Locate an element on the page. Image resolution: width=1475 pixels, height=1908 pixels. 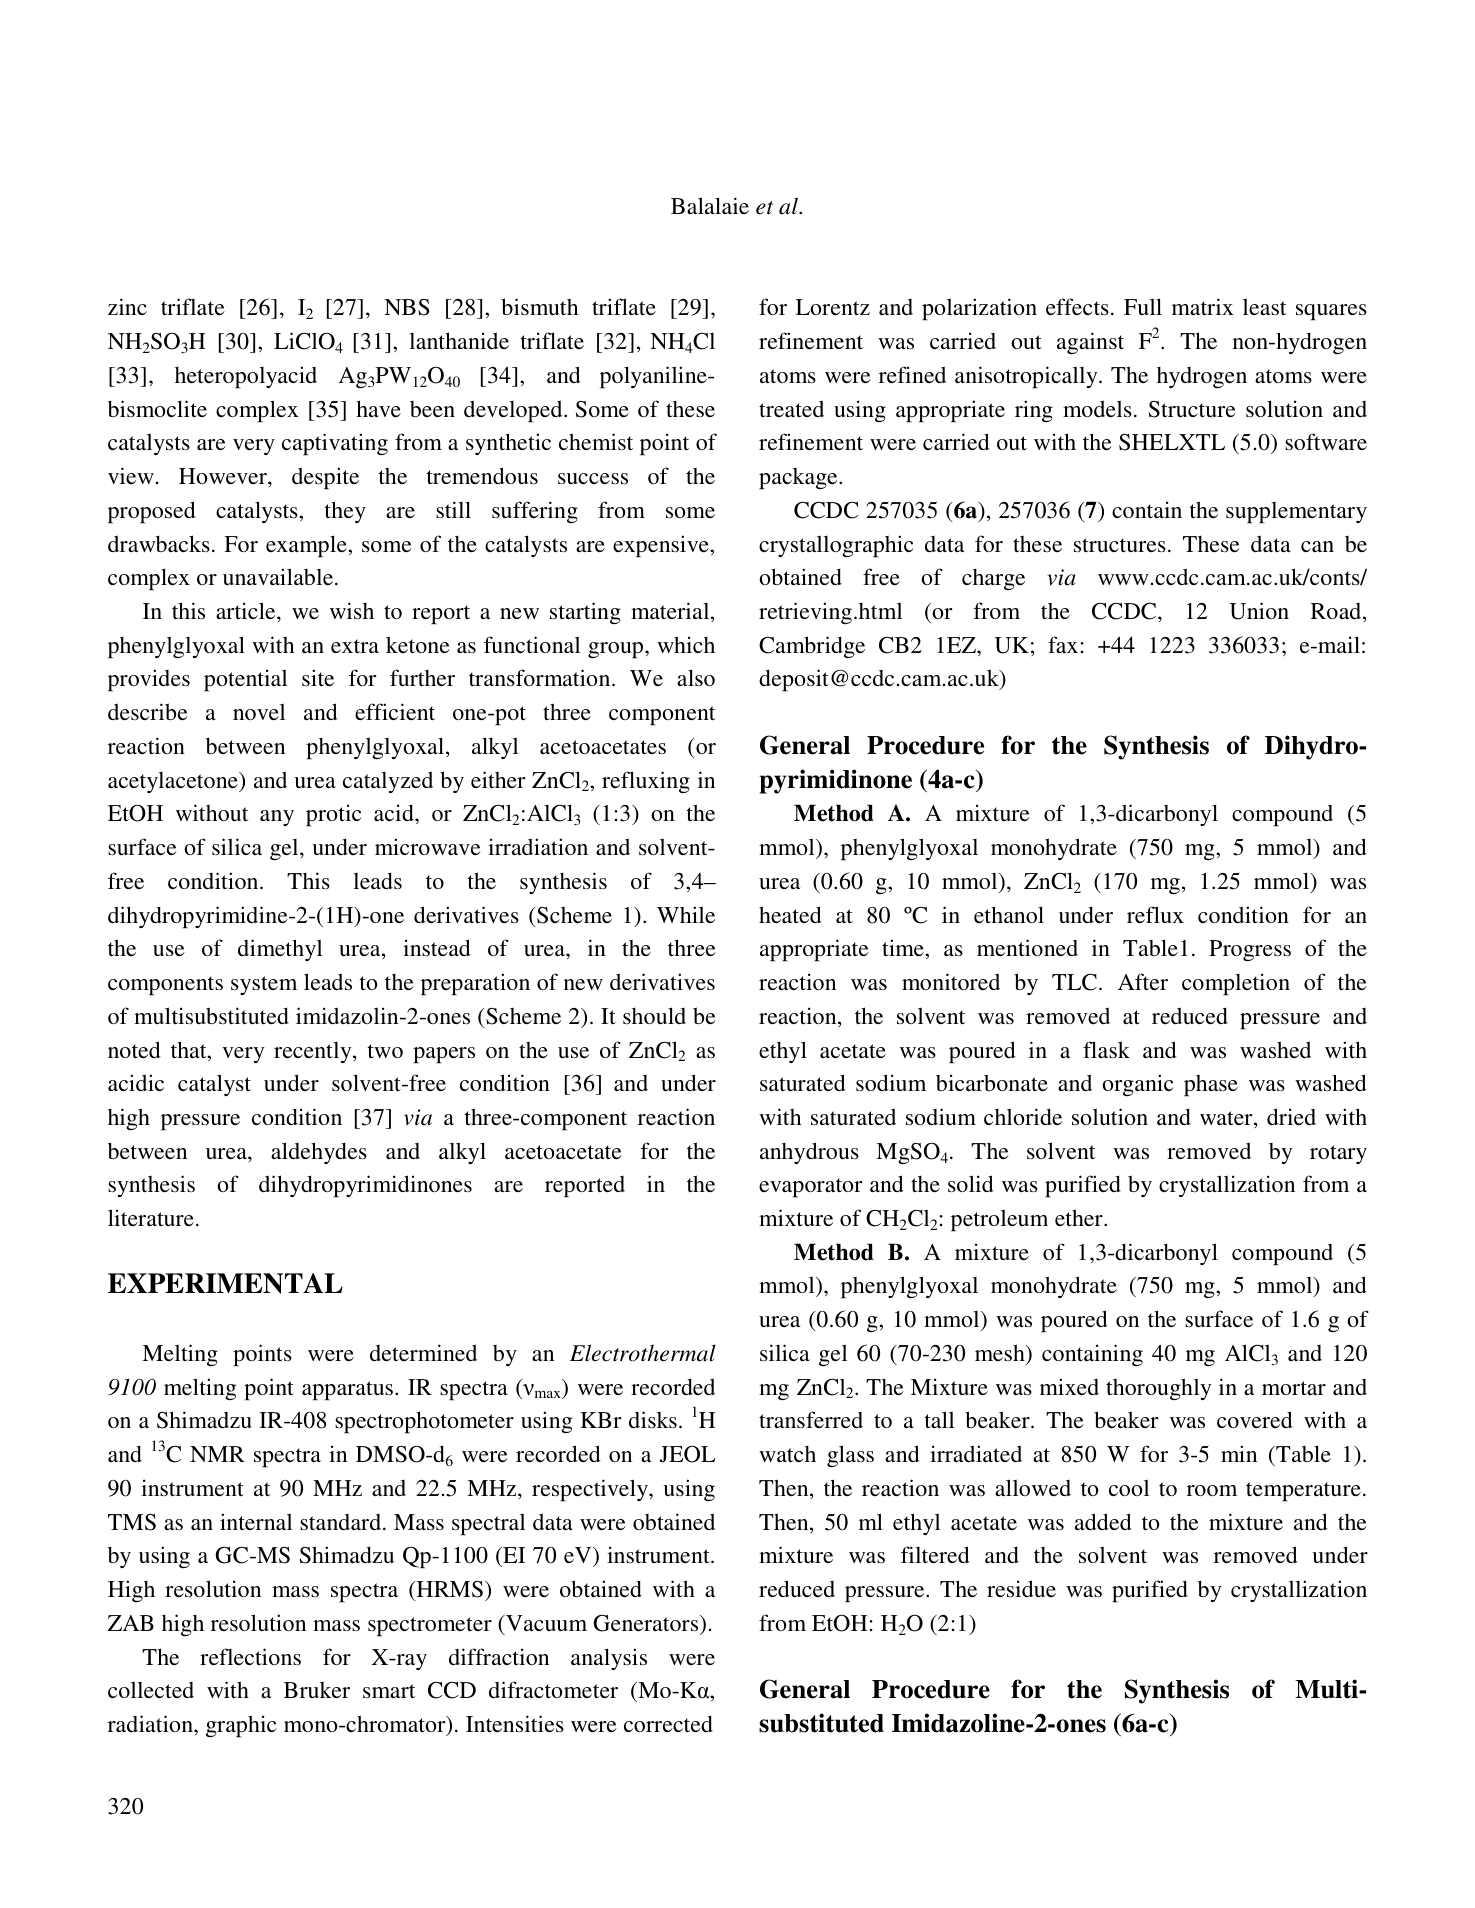
ether is located at coordinates (1080, 1217).
